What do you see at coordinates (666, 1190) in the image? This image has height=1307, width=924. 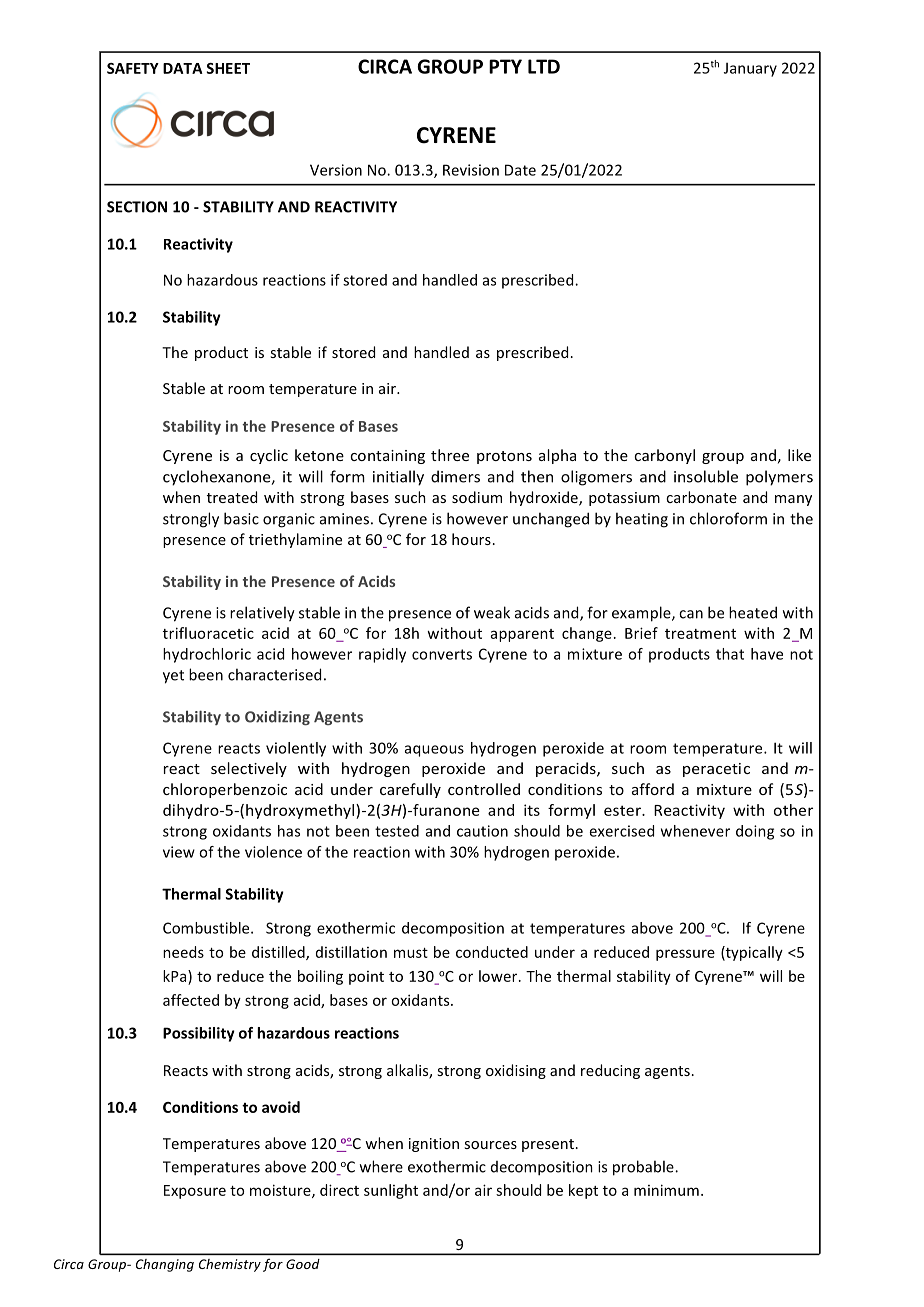 I see `minimum` at bounding box center [666, 1190].
